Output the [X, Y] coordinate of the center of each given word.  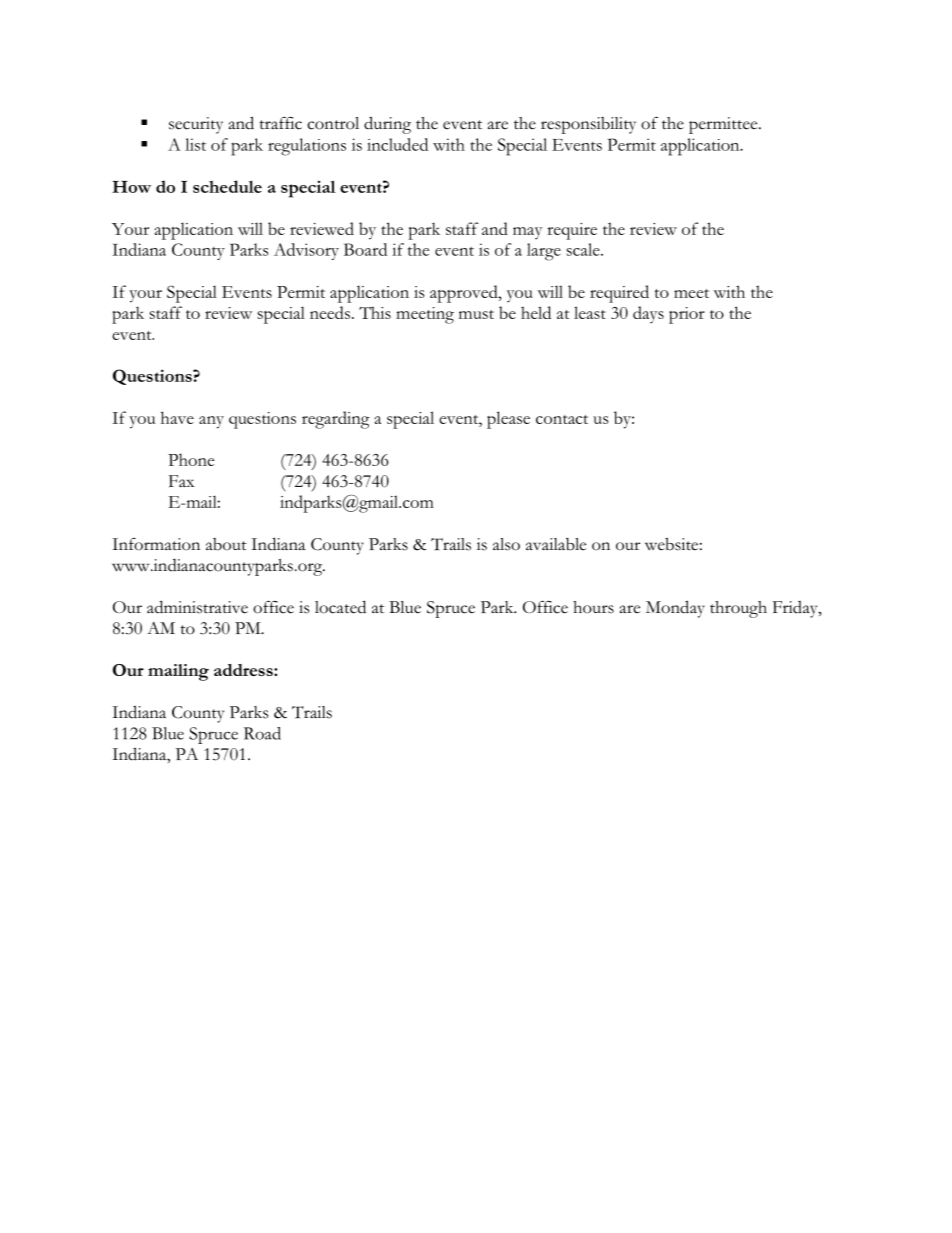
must [476, 314]
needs [330, 312]
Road [262, 733]
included [397, 144]
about [226, 544]
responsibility [588, 125]
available [556, 544]
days [648, 315]
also [506, 544]
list [195, 144]
